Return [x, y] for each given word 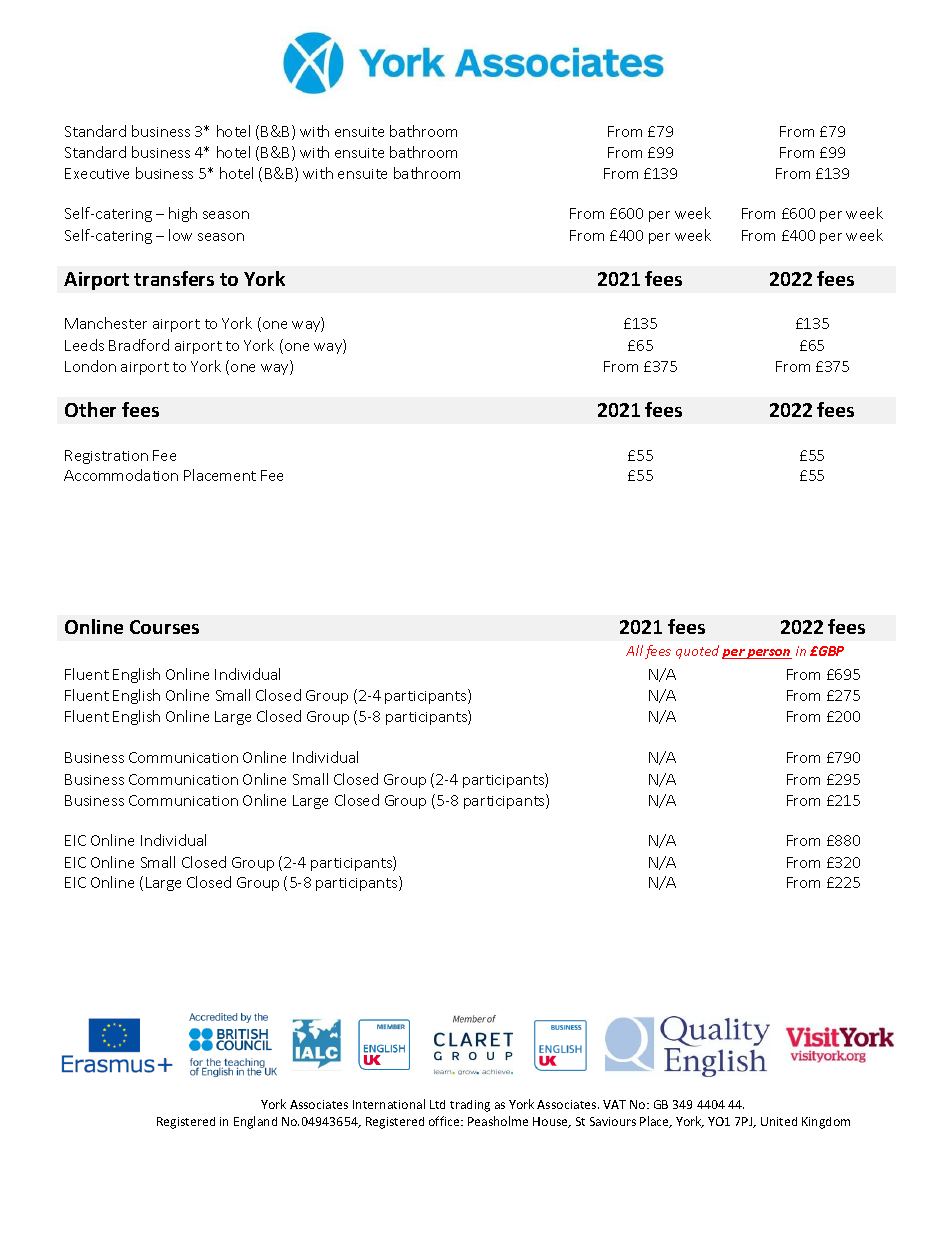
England [255, 1122]
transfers [174, 278]
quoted [697, 652]
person [769, 654]
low [180, 235]
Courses [164, 627]
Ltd [437, 1104]
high [183, 214]
